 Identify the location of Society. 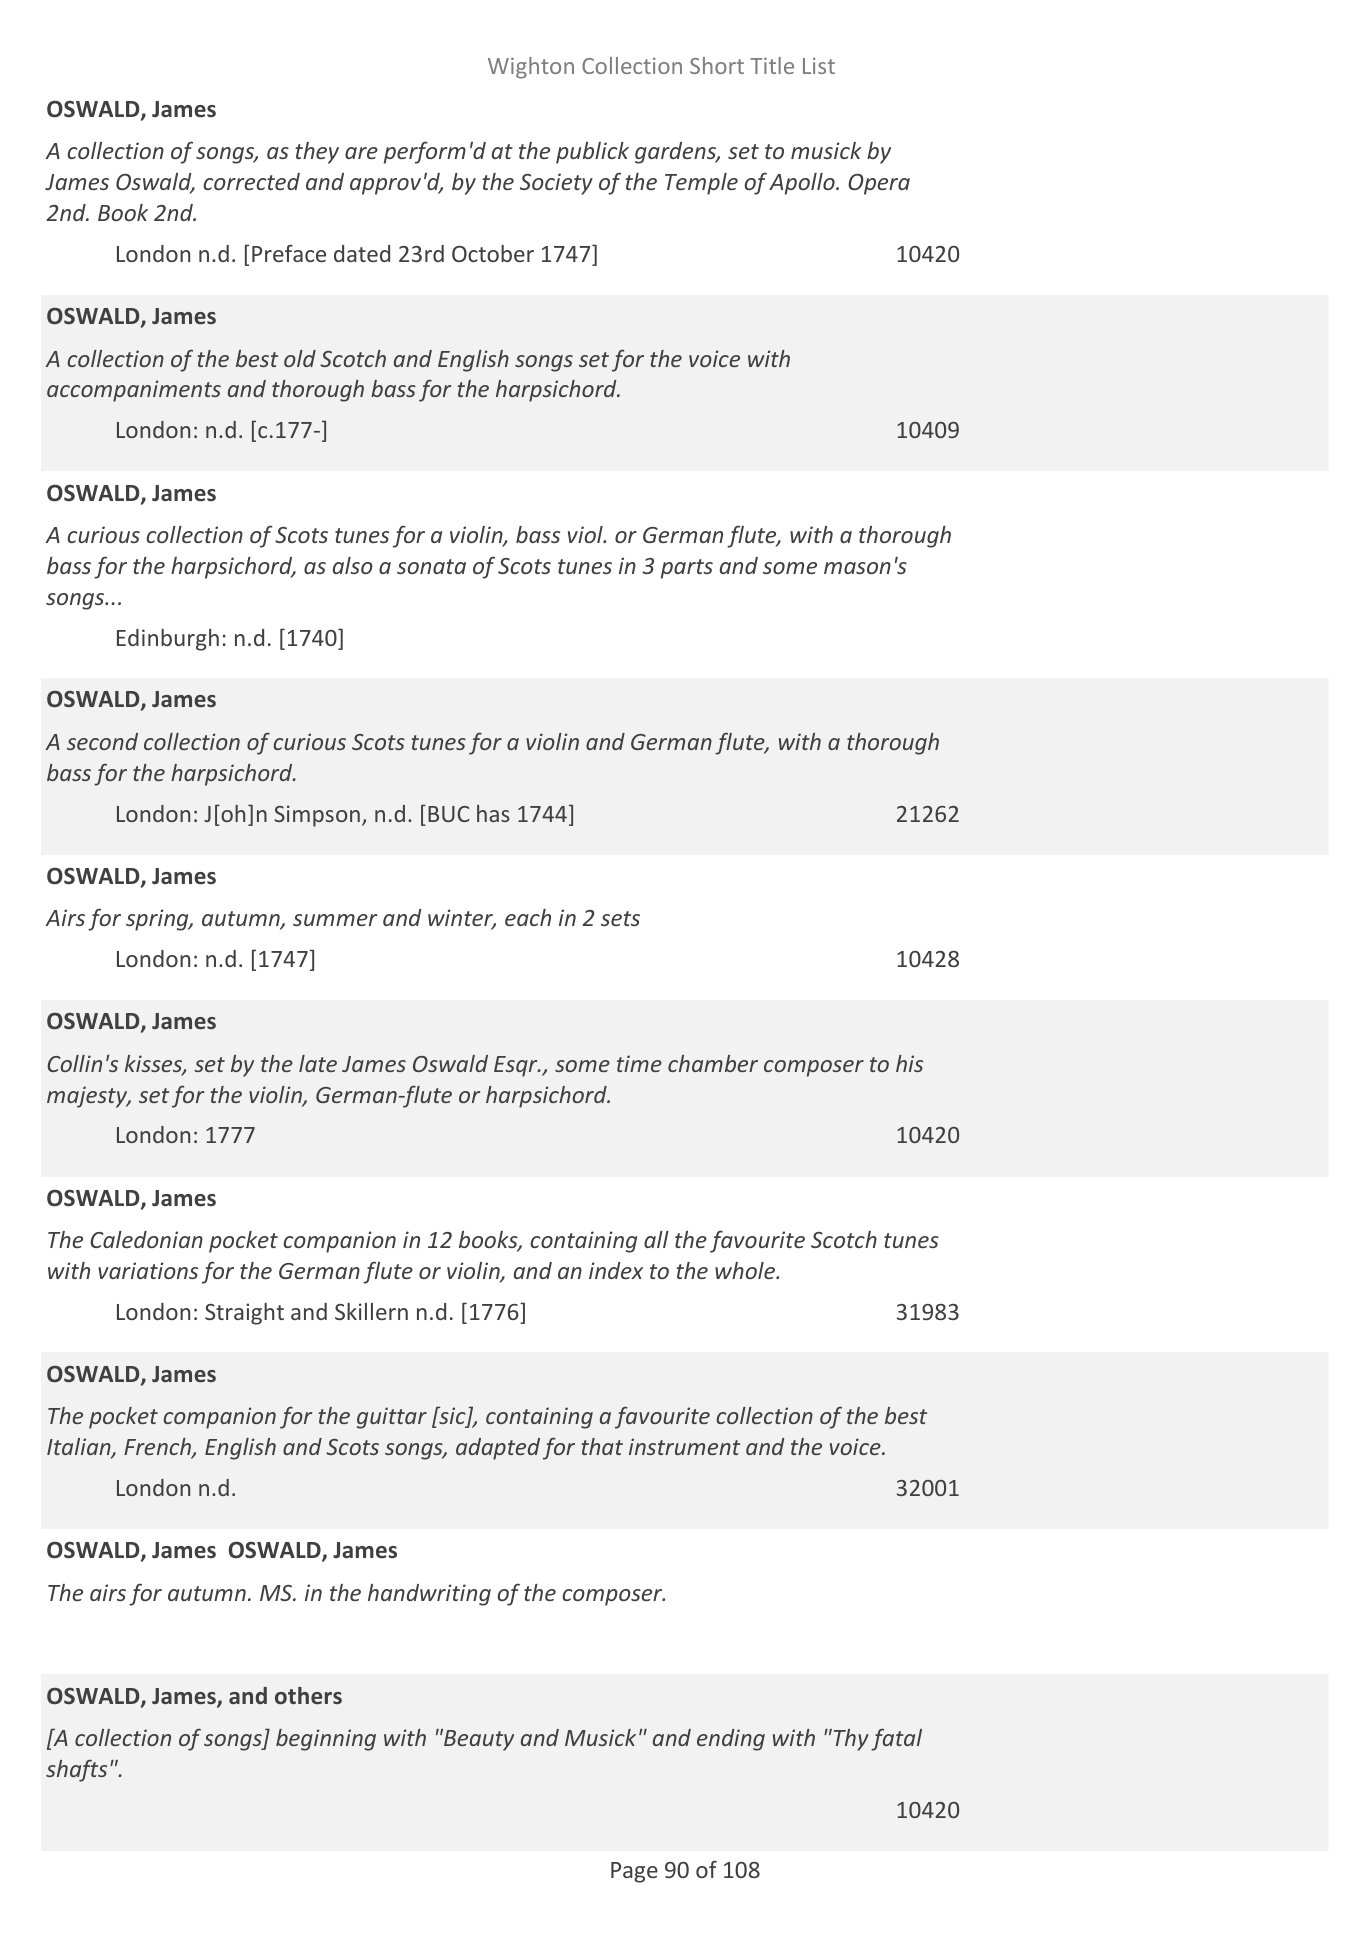
(556, 184).
